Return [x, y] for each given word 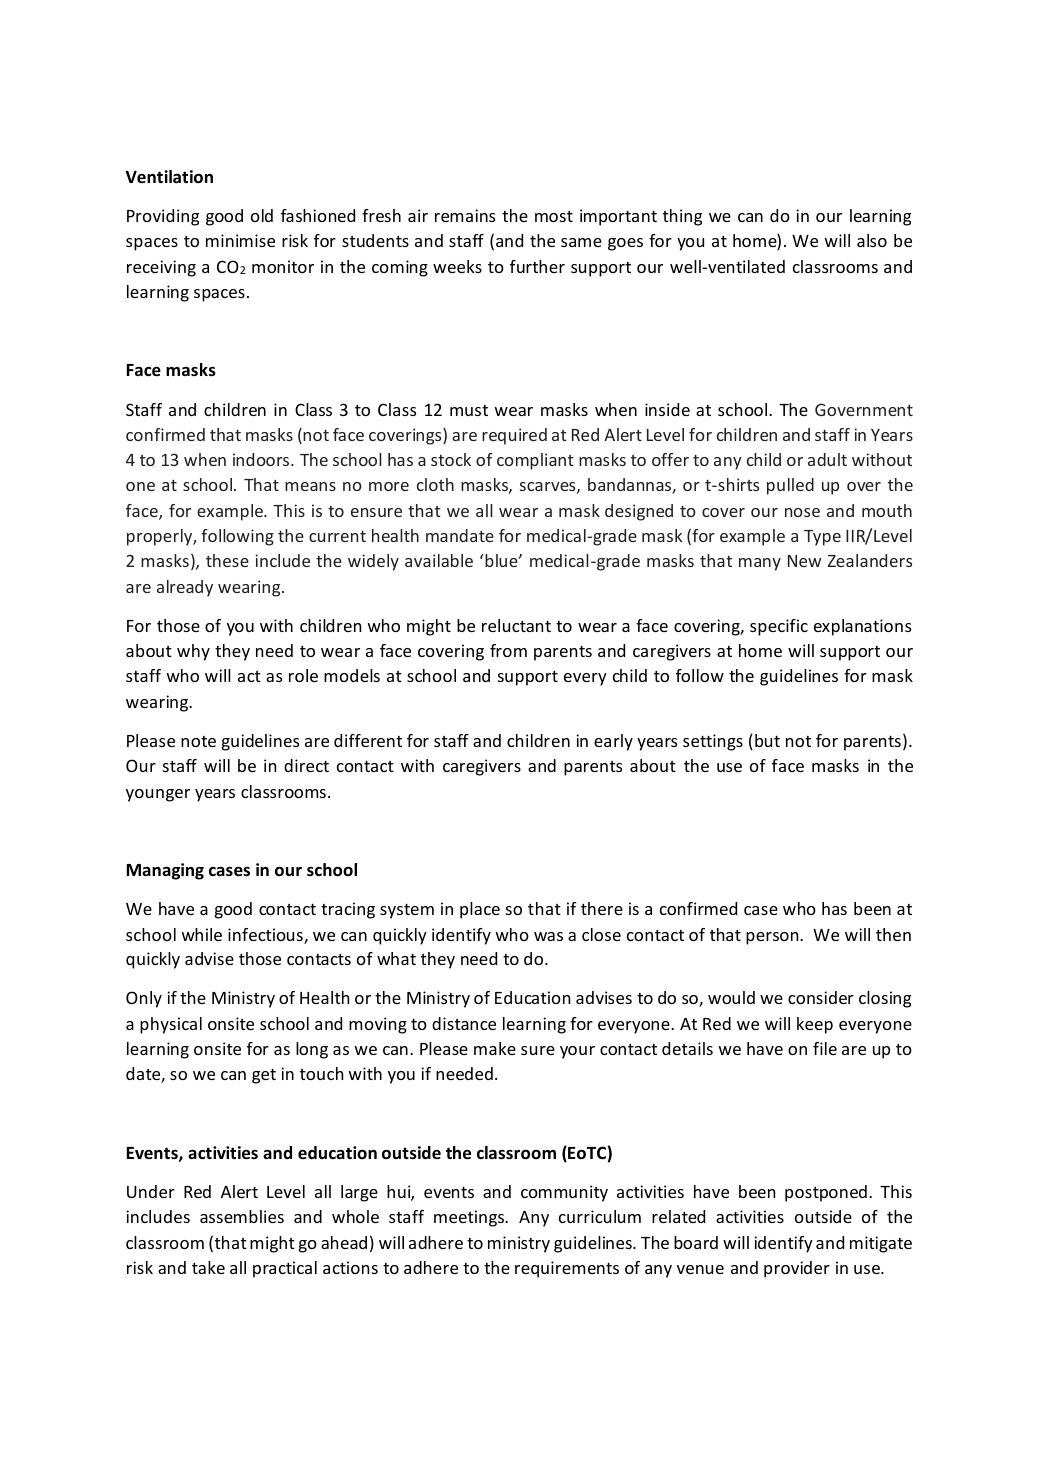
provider [797, 1269]
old [262, 215]
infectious [266, 936]
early [613, 742]
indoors [261, 459]
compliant [535, 461]
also [872, 240]
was [548, 936]
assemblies [242, 1216]
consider [821, 997]
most [554, 216]
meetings [470, 1218]
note [198, 741]
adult [827, 459]
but [767, 740]
